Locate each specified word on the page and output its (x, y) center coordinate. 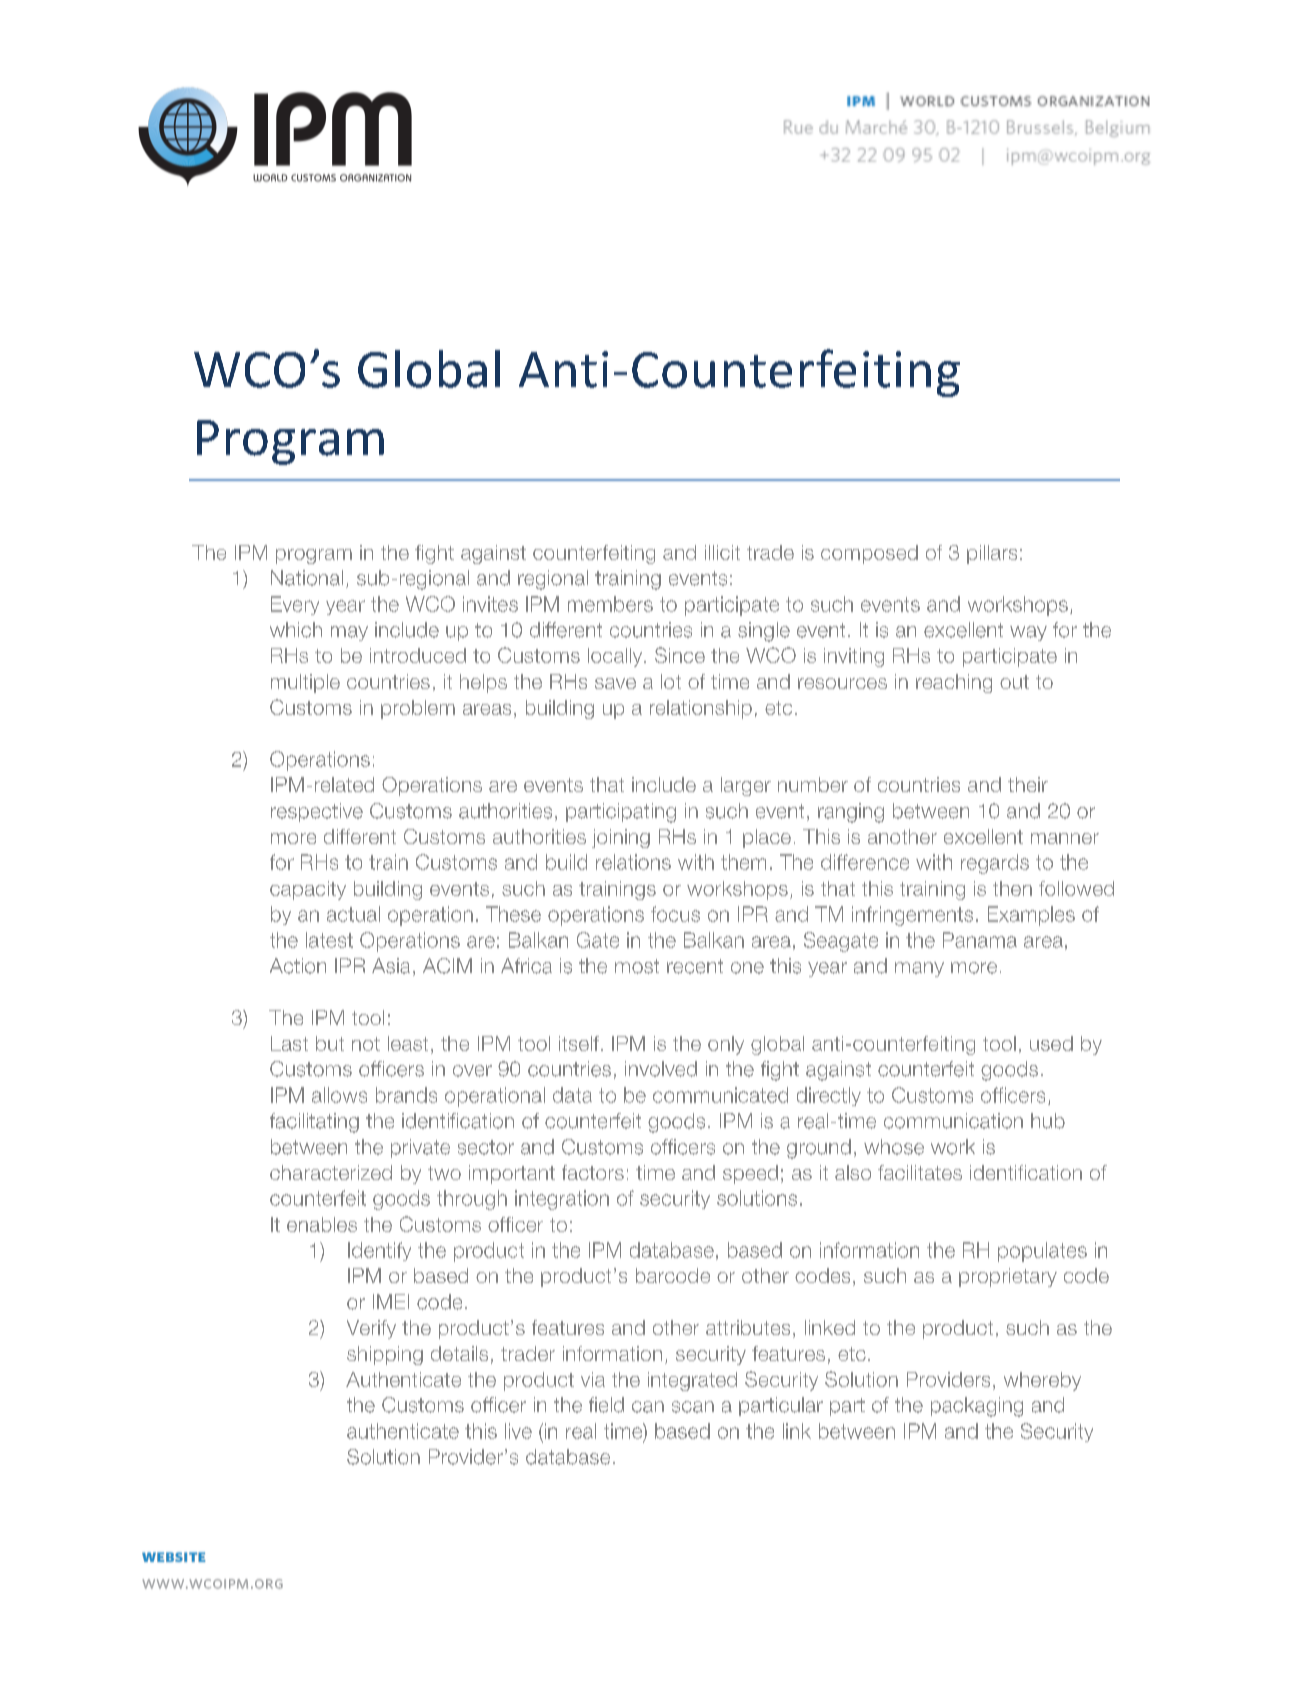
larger (746, 786)
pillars (992, 554)
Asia (391, 966)
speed (750, 1174)
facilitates (920, 1172)
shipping (385, 1355)
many (919, 969)
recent (695, 966)
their (1028, 784)
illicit (722, 552)
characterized (331, 1172)
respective (317, 812)
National (307, 578)
